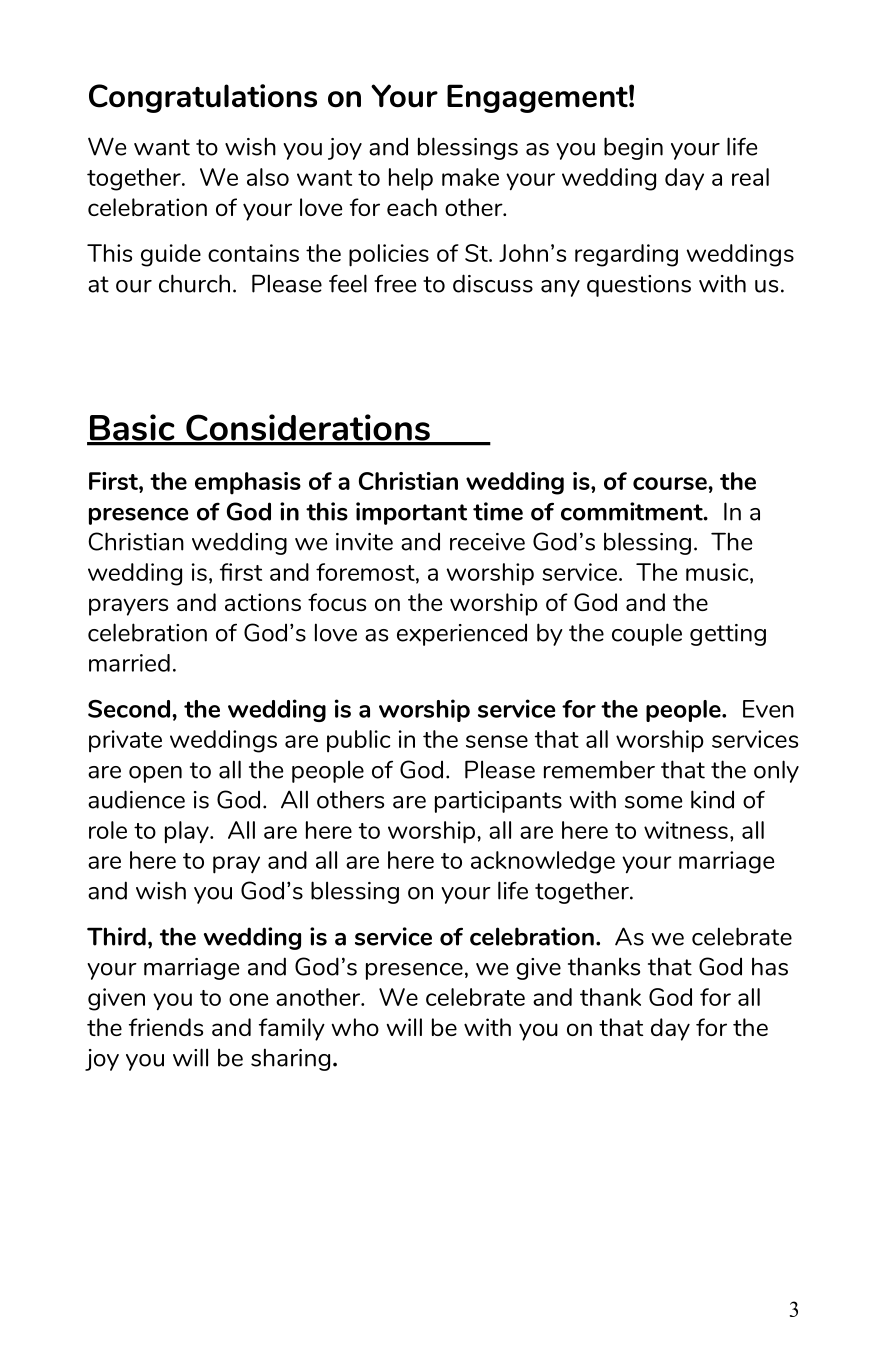 The height and width of the document is (1372, 887). Describe the element at coordinates (728, 635) in the document. I see `getting` at that location.
